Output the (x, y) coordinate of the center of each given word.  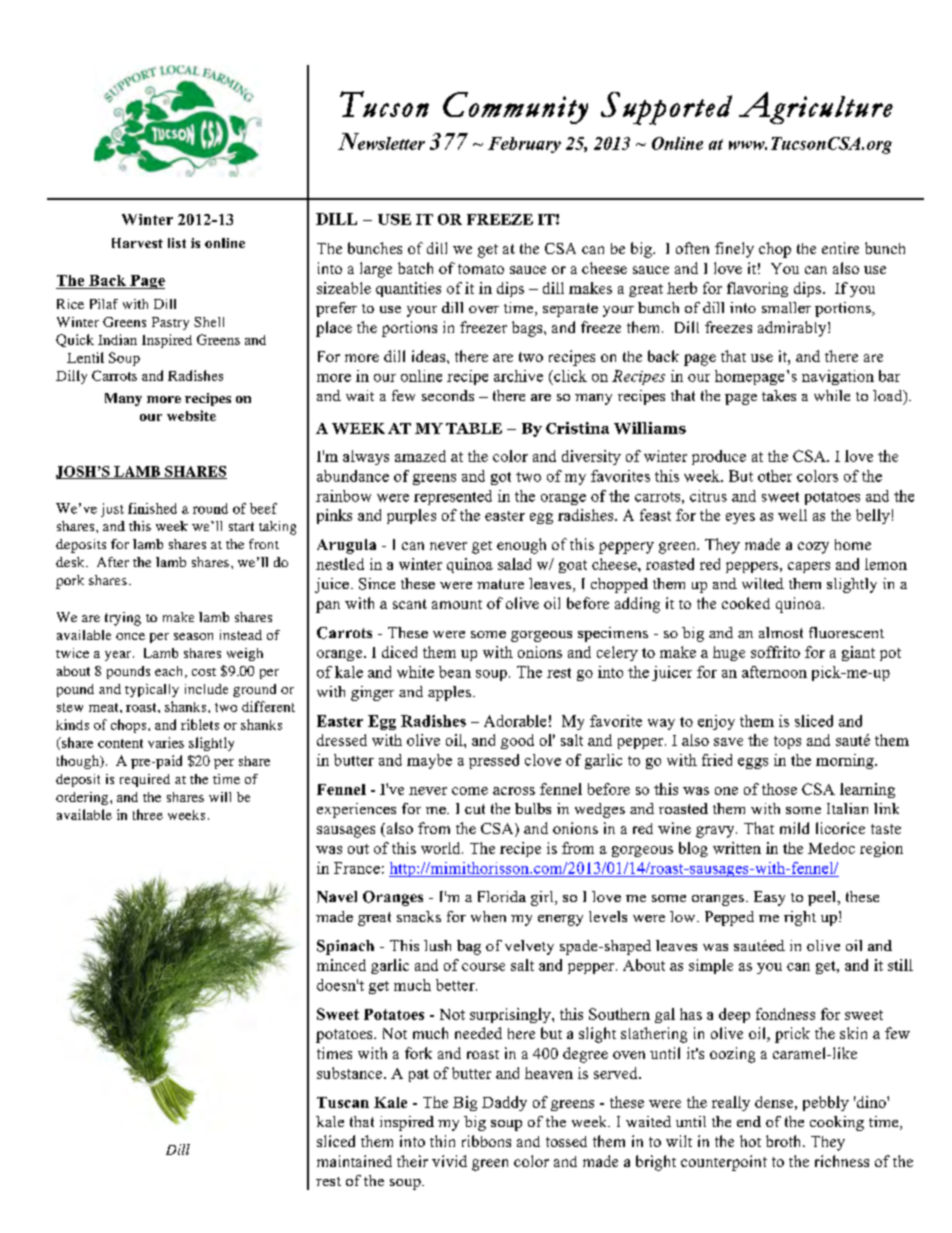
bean (455, 672)
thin (442, 1141)
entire (840, 248)
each (170, 672)
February (524, 145)
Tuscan (343, 1102)
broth (785, 1141)
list (177, 243)
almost (781, 632)
